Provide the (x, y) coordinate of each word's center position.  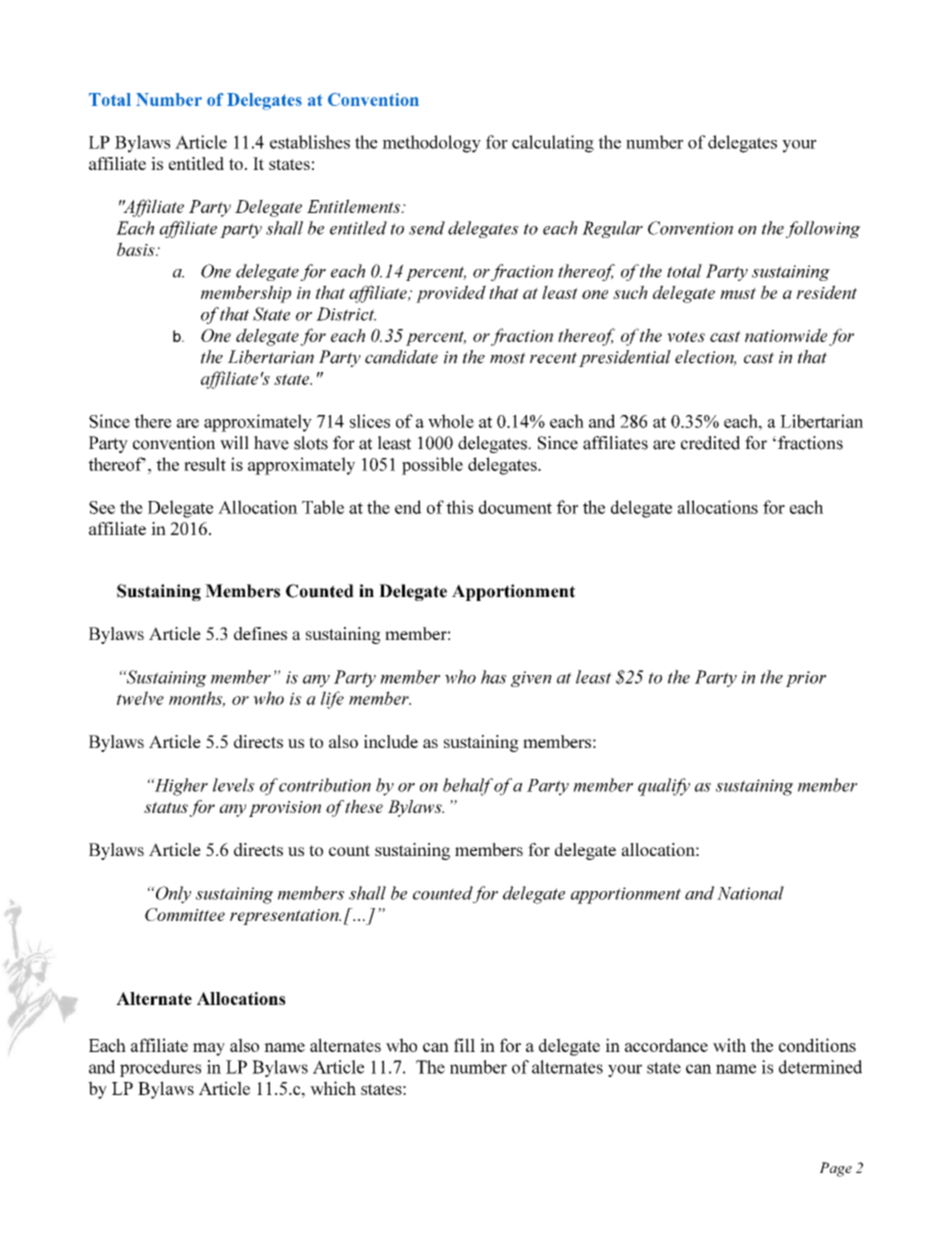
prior (806, 679)
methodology (431, 144)
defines (260, 633)
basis (137, 249)
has (494, 677)
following (823, 229)
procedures (160, 1068)
